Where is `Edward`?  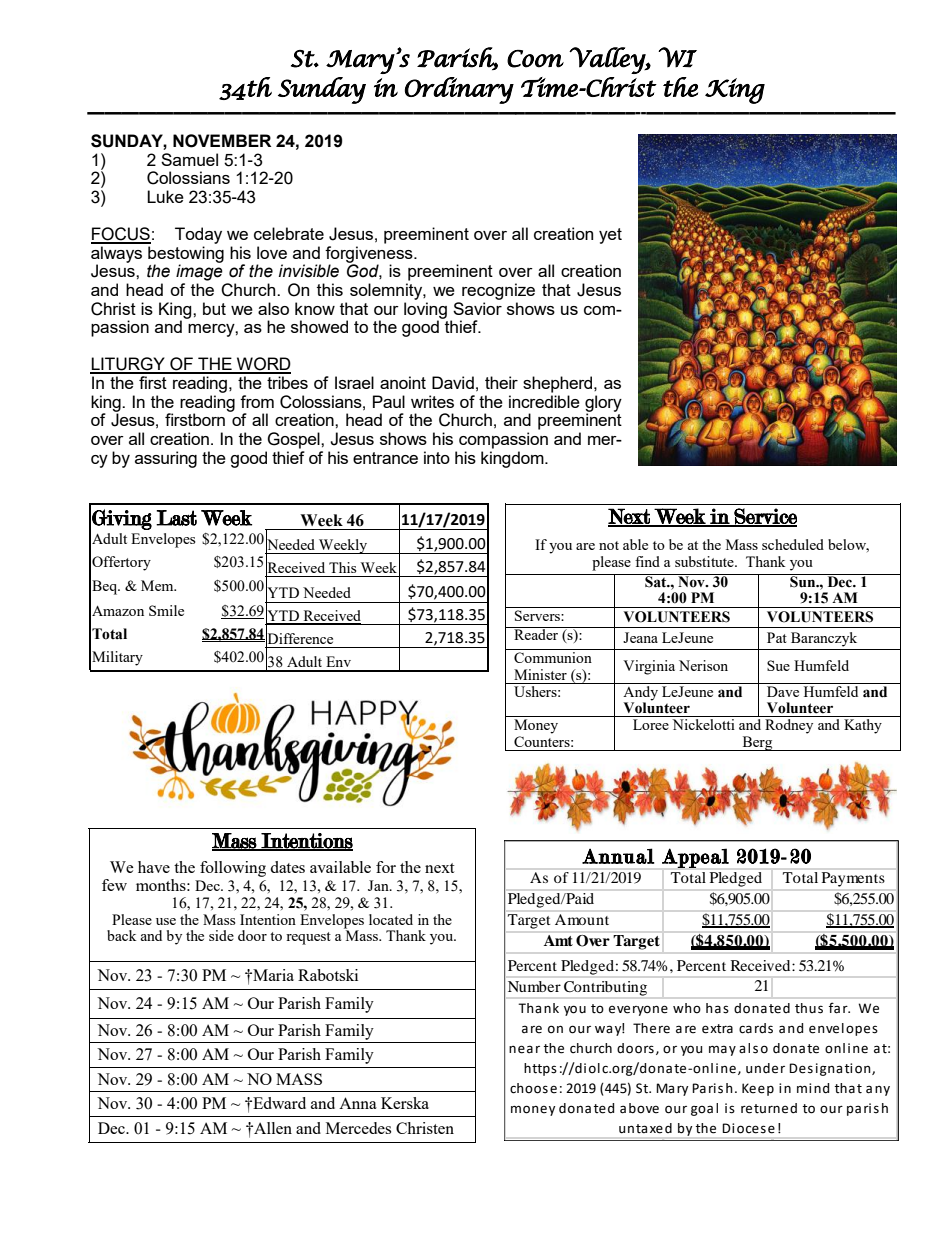
Edward is located at coordinates (278, 1103).
